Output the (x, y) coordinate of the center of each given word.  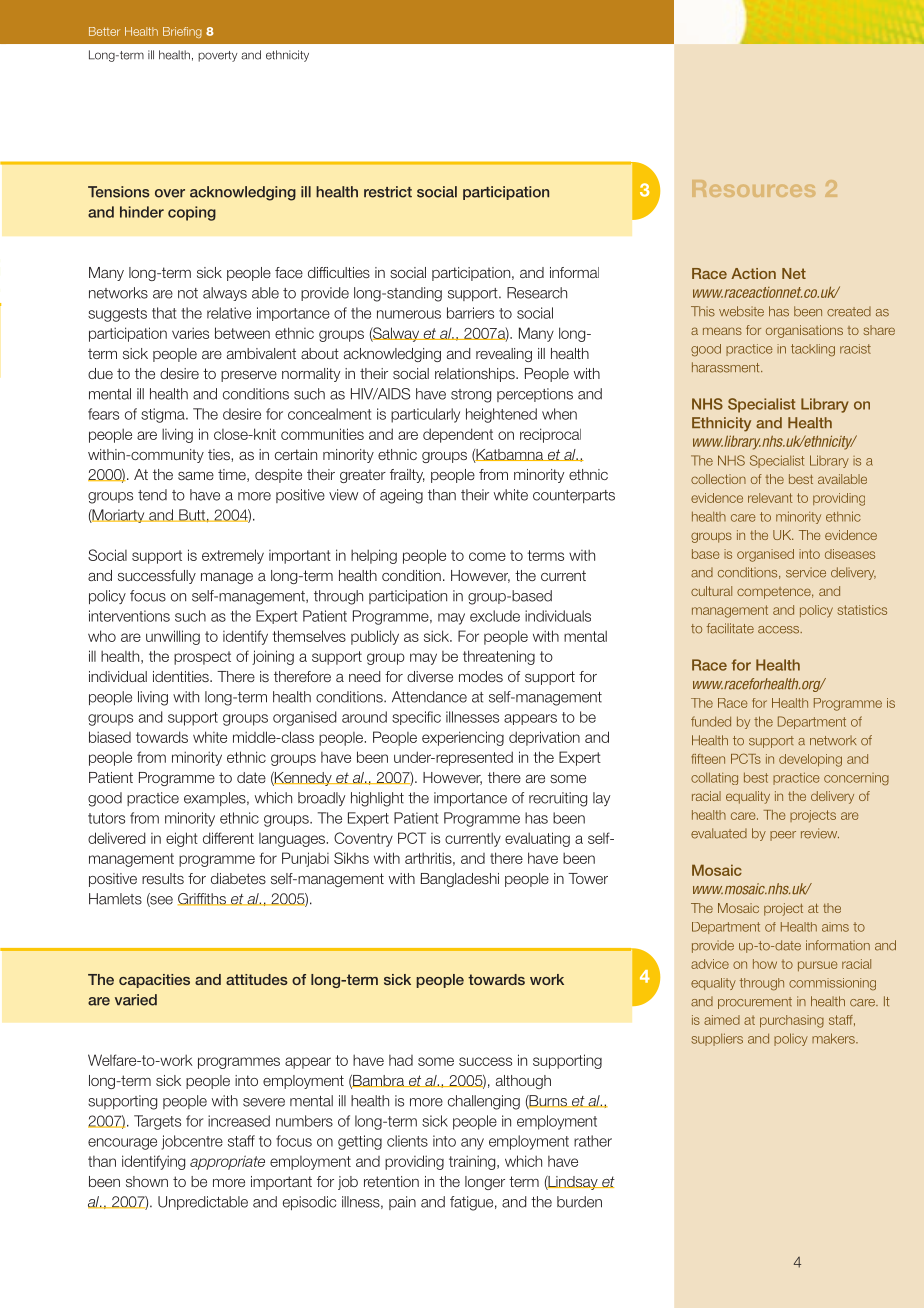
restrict (388, 192)
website (741, 311)
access (780, 630)
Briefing (182, 32)
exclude (495, 616)
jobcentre (192, 1142)
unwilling (173, 637)
